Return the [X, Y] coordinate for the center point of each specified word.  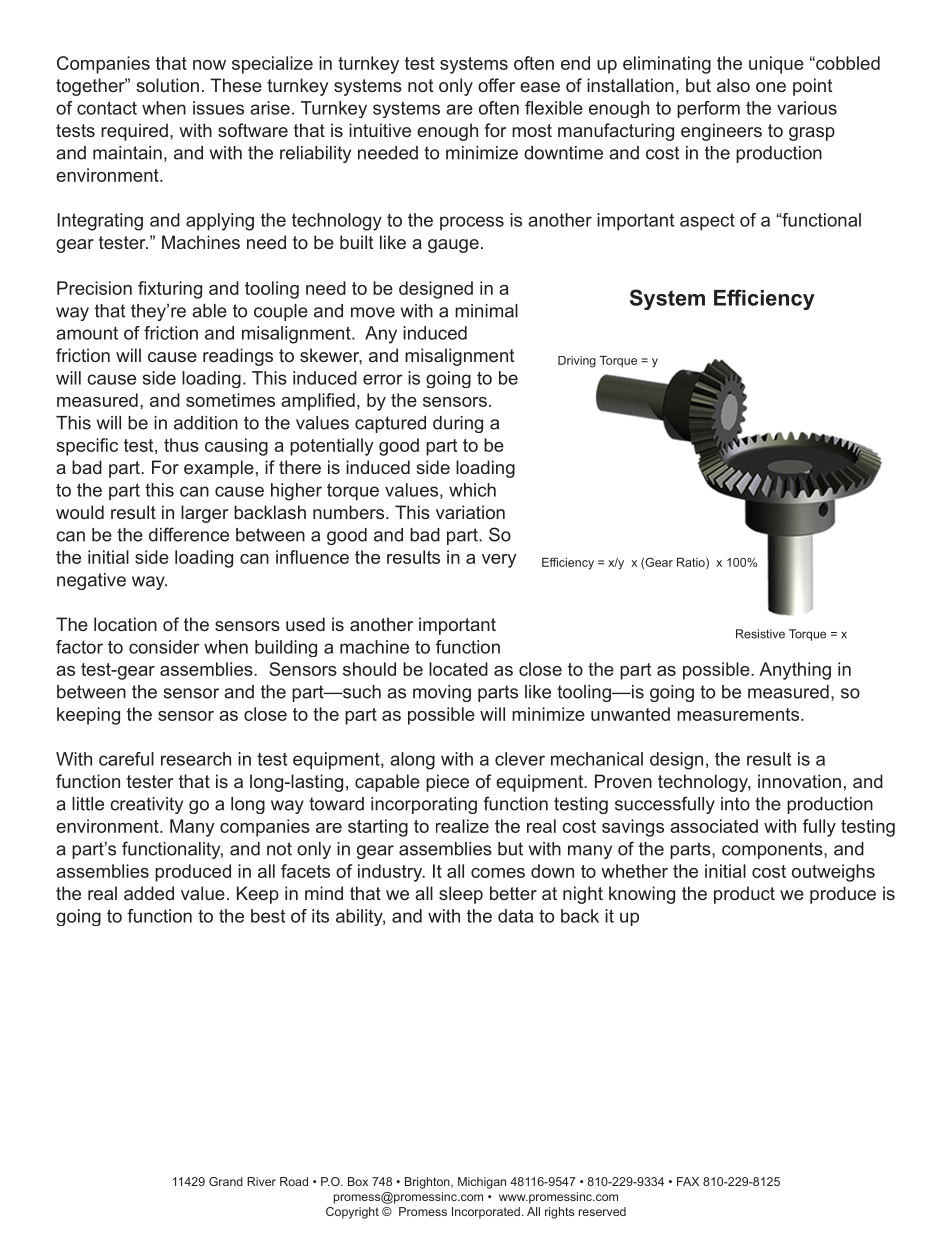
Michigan [482, 1183]
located [458, 669]
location [125, 624]
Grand [226, 1181]
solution [167, 85]
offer [496, 85]
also [733, 85]
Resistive [760, 634]
